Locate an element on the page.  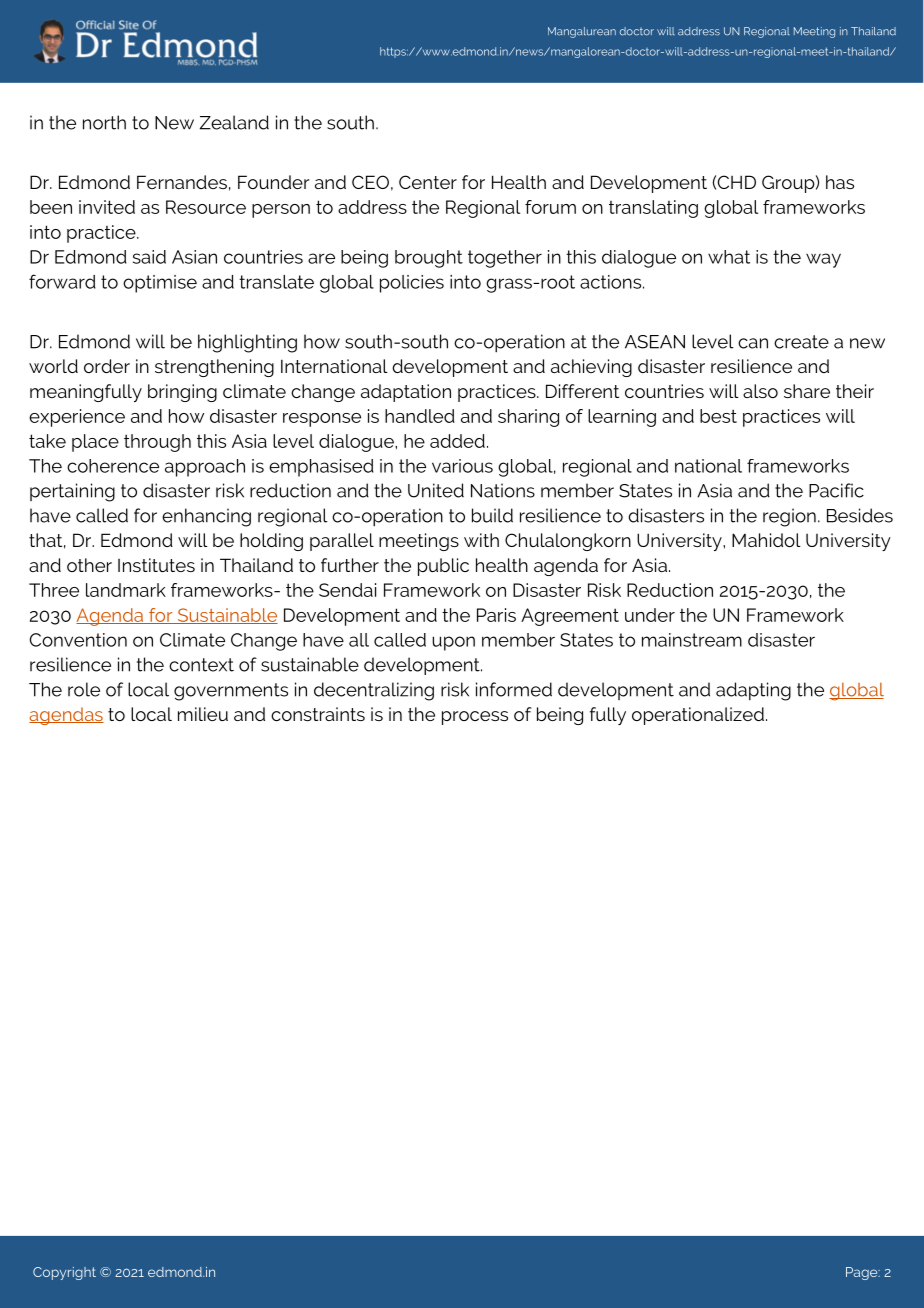
adapting is located at coordinates (753, 691).
